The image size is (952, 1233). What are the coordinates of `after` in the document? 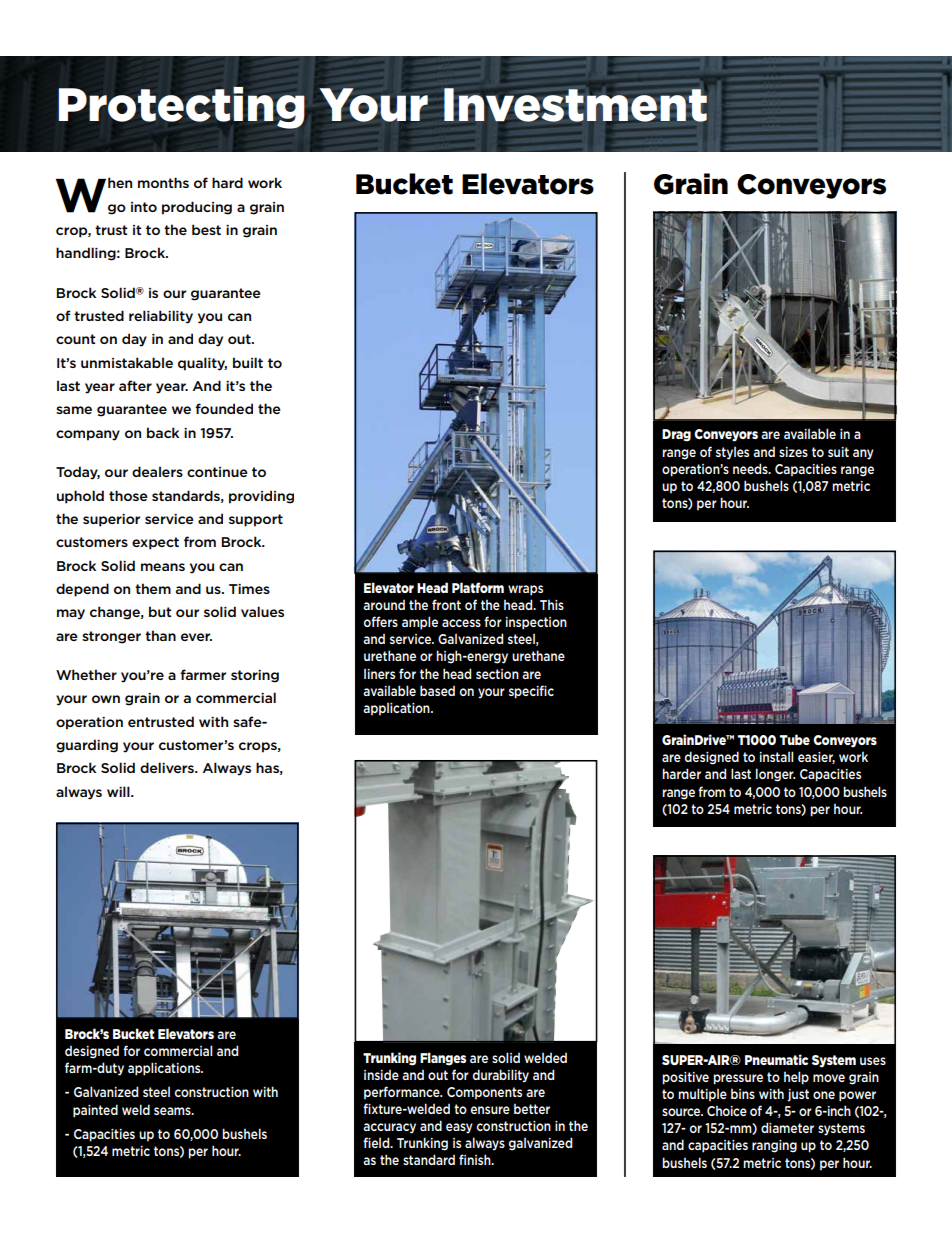 It's located at (135, 385).
